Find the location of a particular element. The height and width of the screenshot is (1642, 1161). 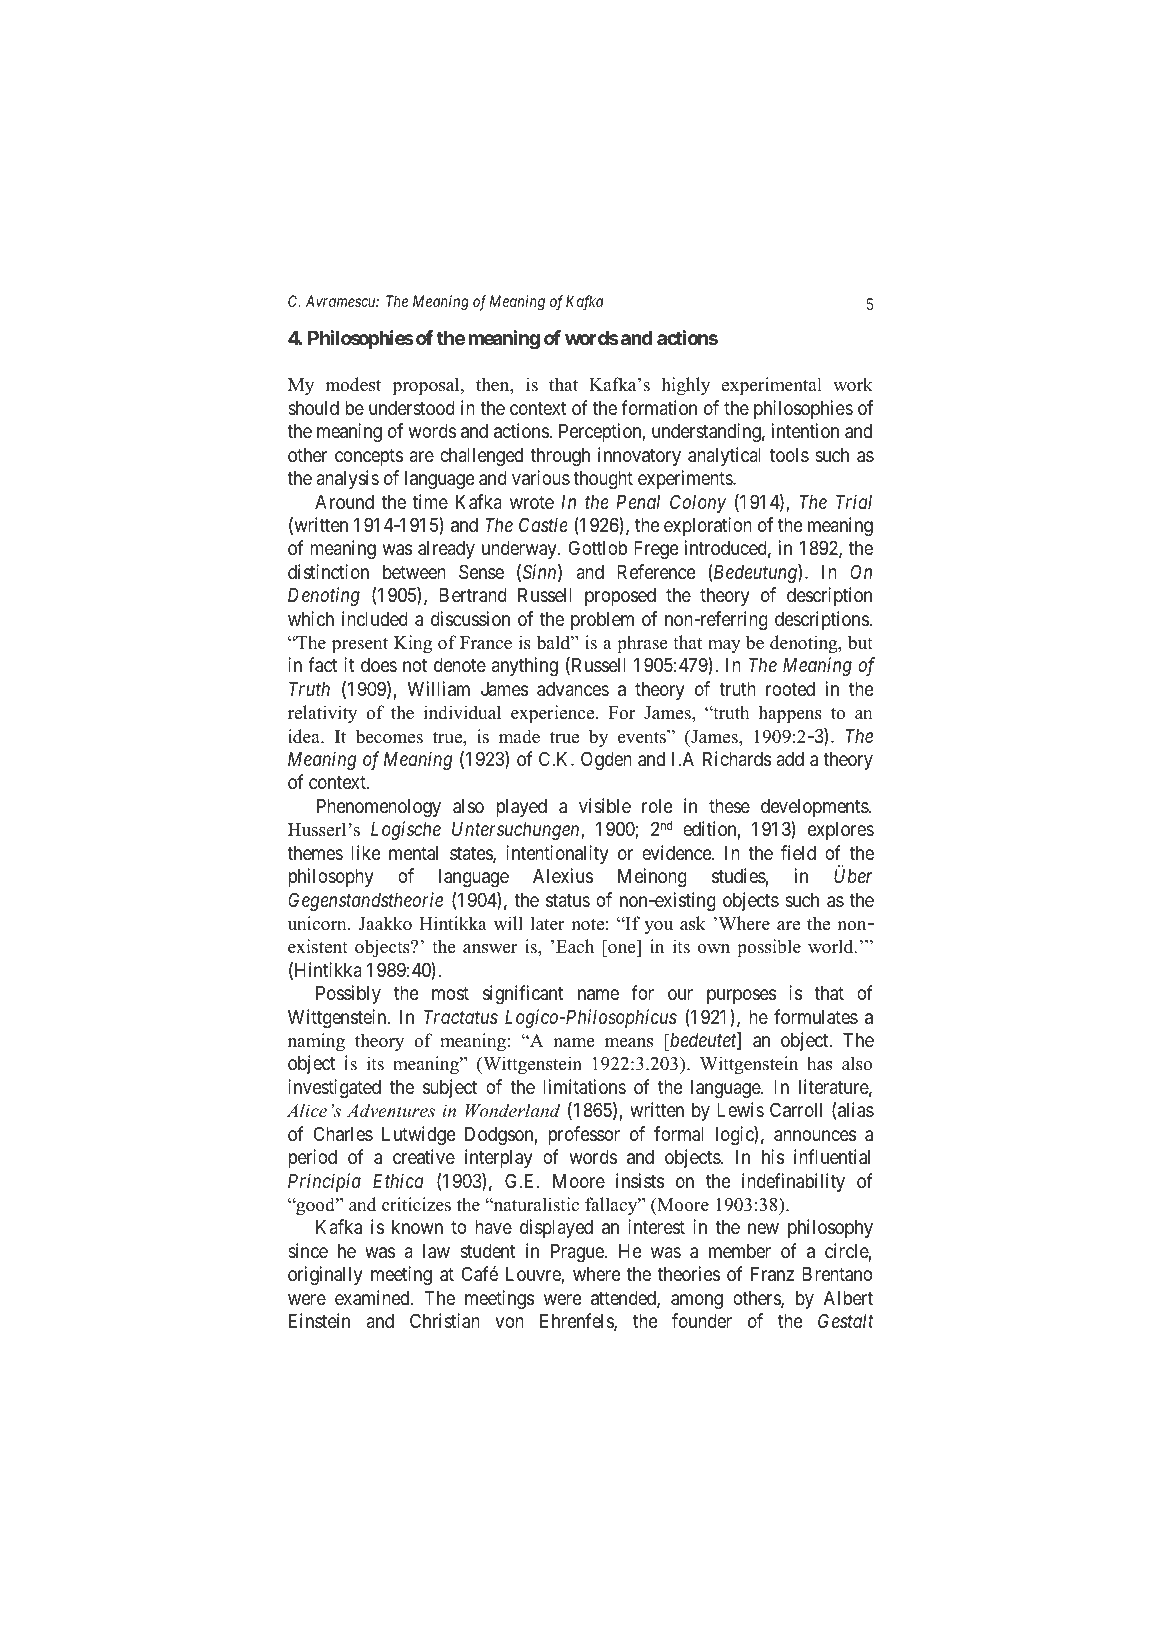

modest is located at coordinates (353, 384).
